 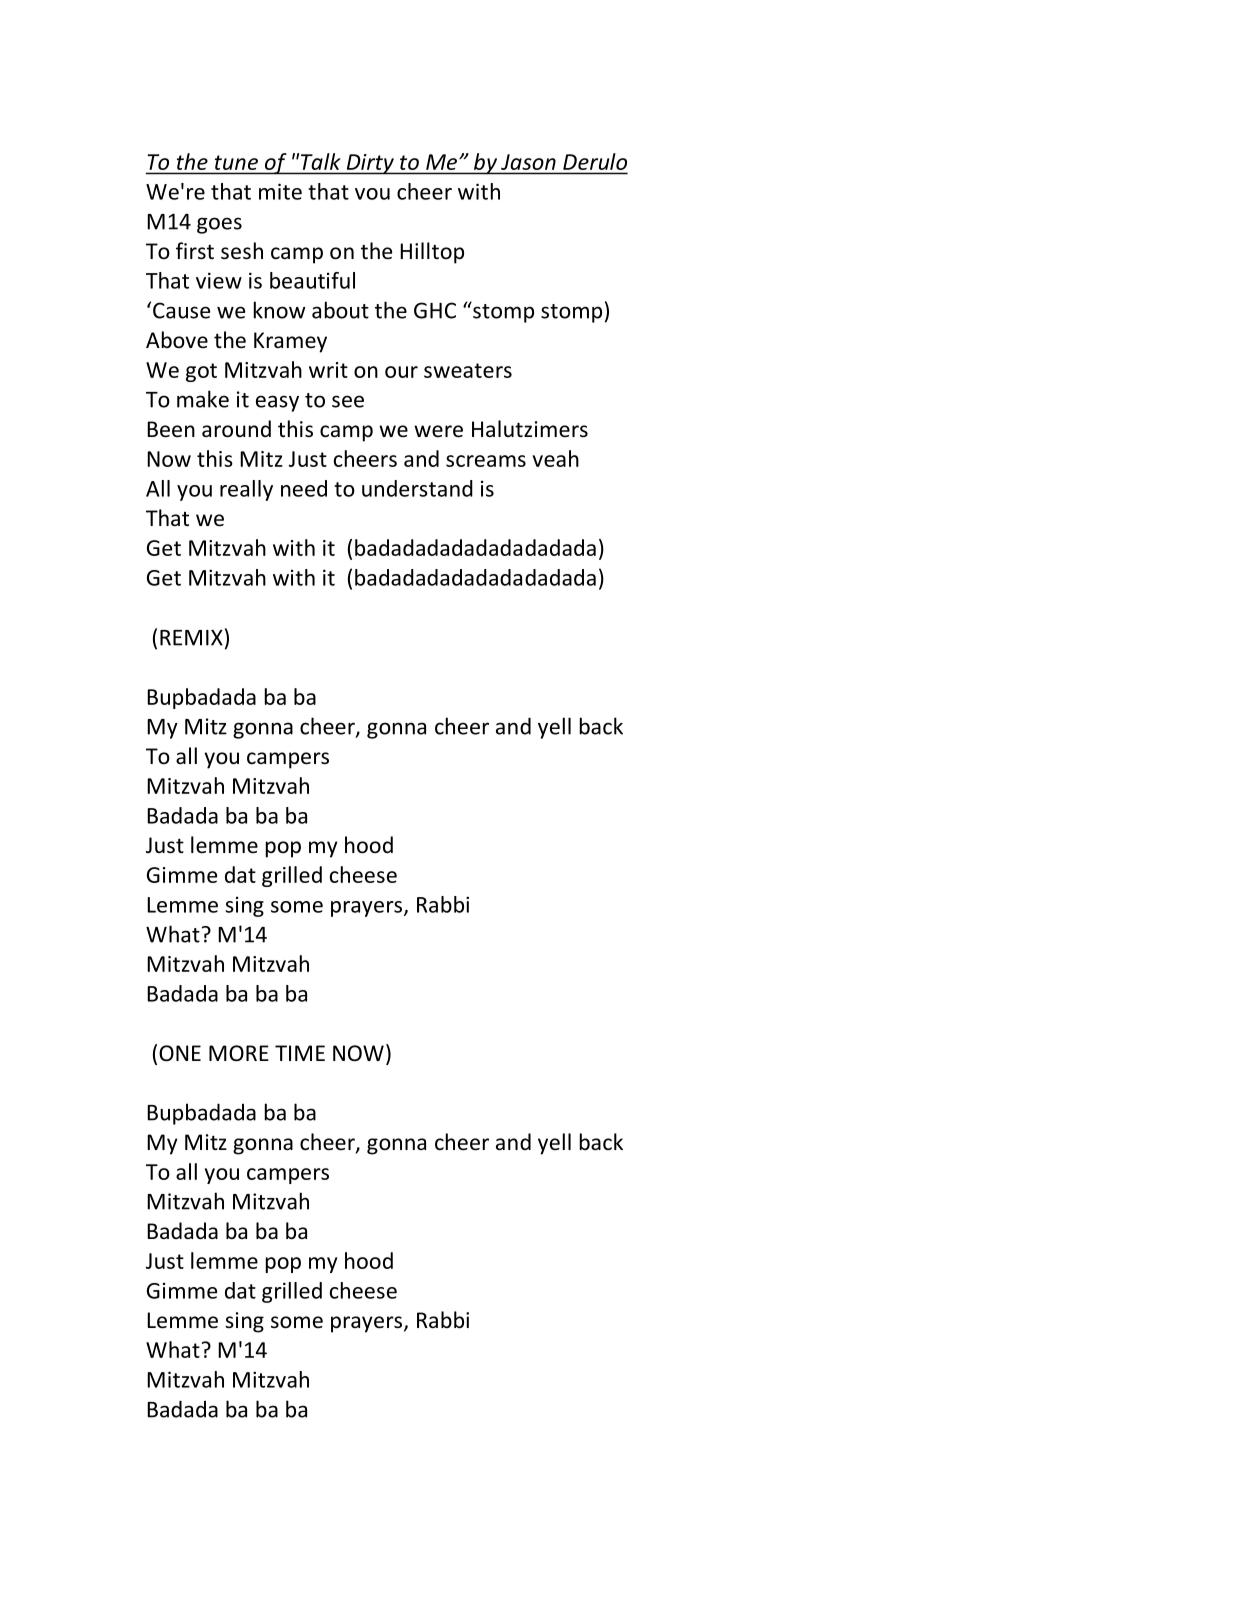 I want to click on screams, so click(x=486, y=461).
